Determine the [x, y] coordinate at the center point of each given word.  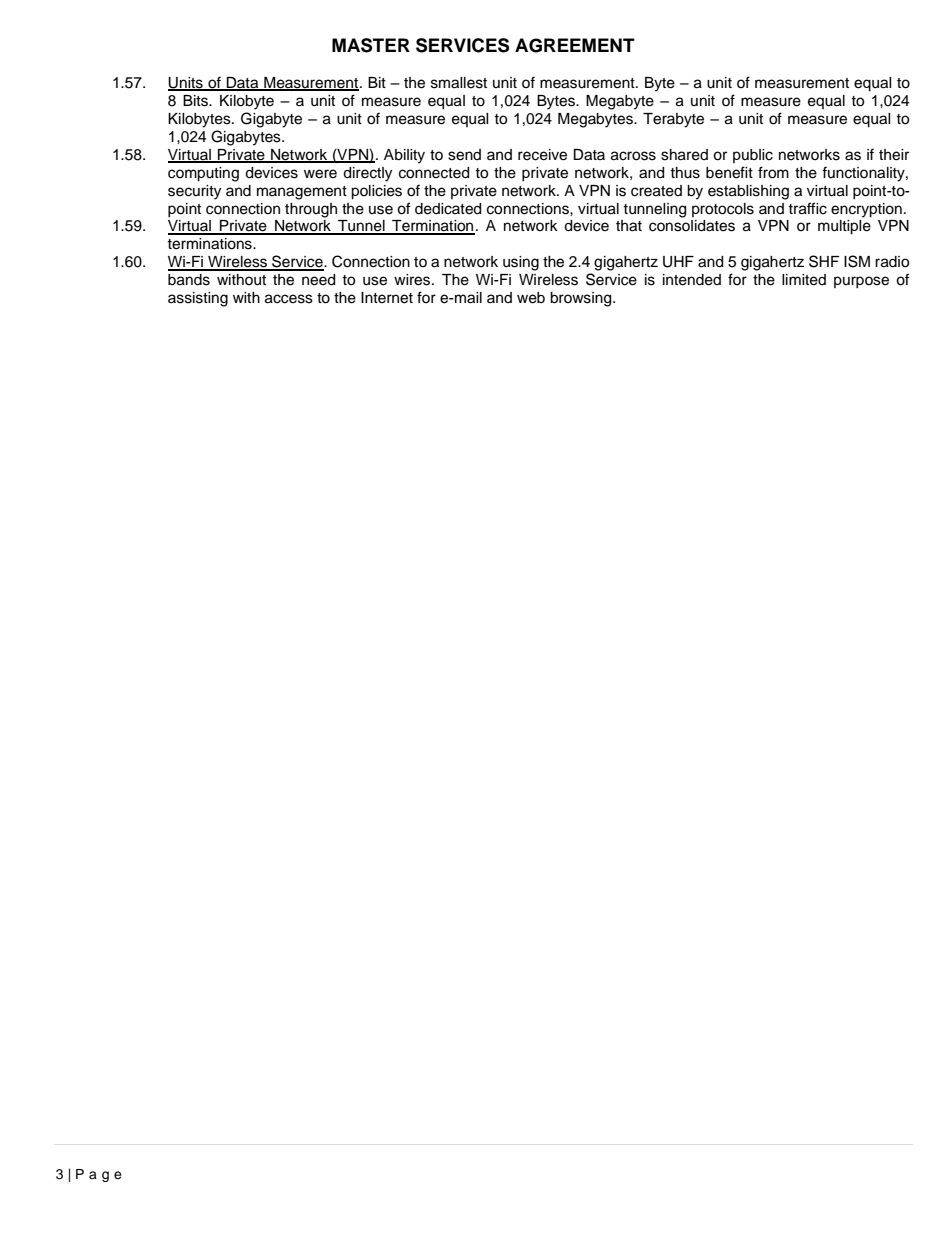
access [289, 299]
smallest [459, 83]
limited [804, 280]
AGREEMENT [575, 45]
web [531, 298]
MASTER [371, 45]
